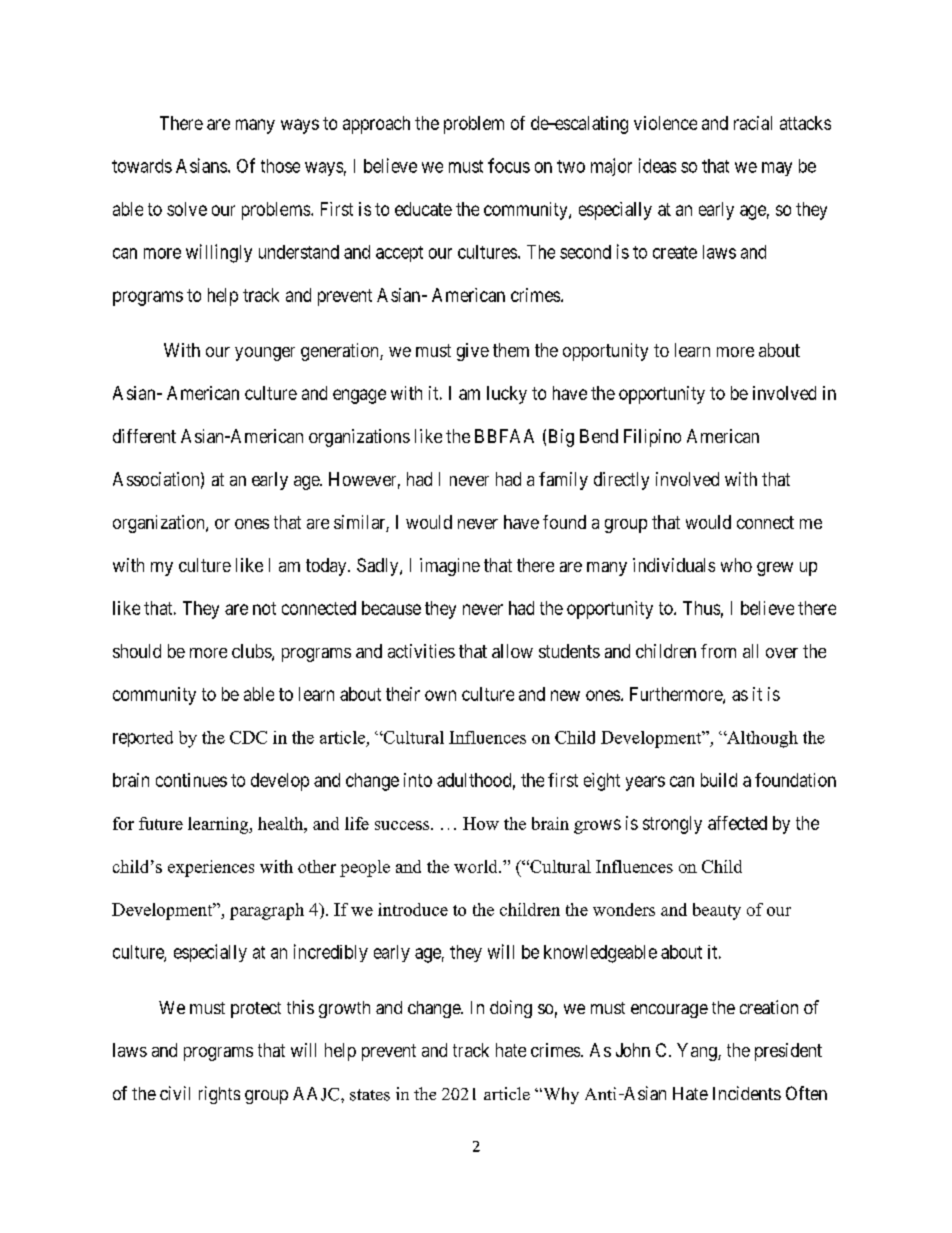 This page has width=952, height=1233. I want to click on not, so click(264, 608).
